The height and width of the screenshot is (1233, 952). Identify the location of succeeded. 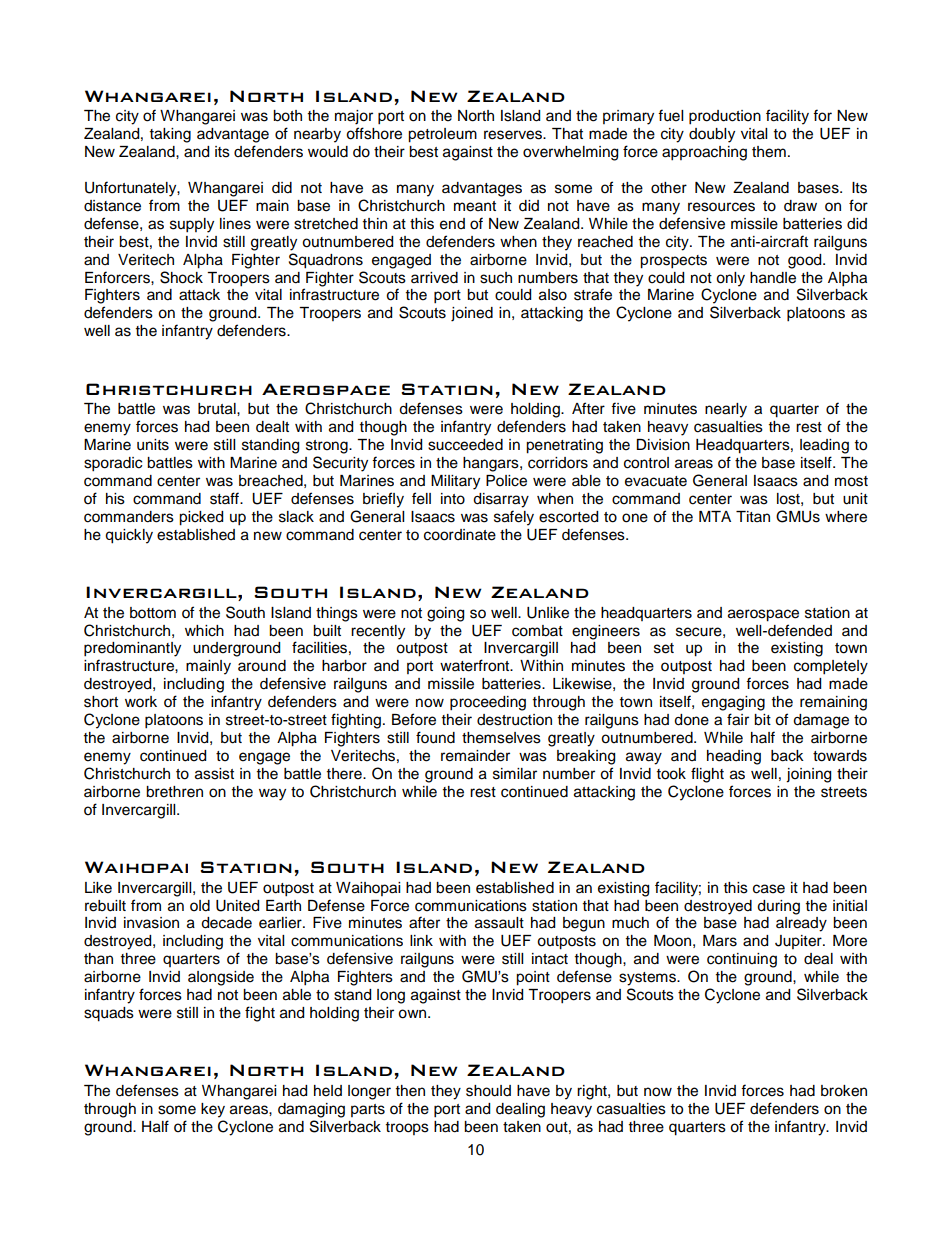
(465, 445).
